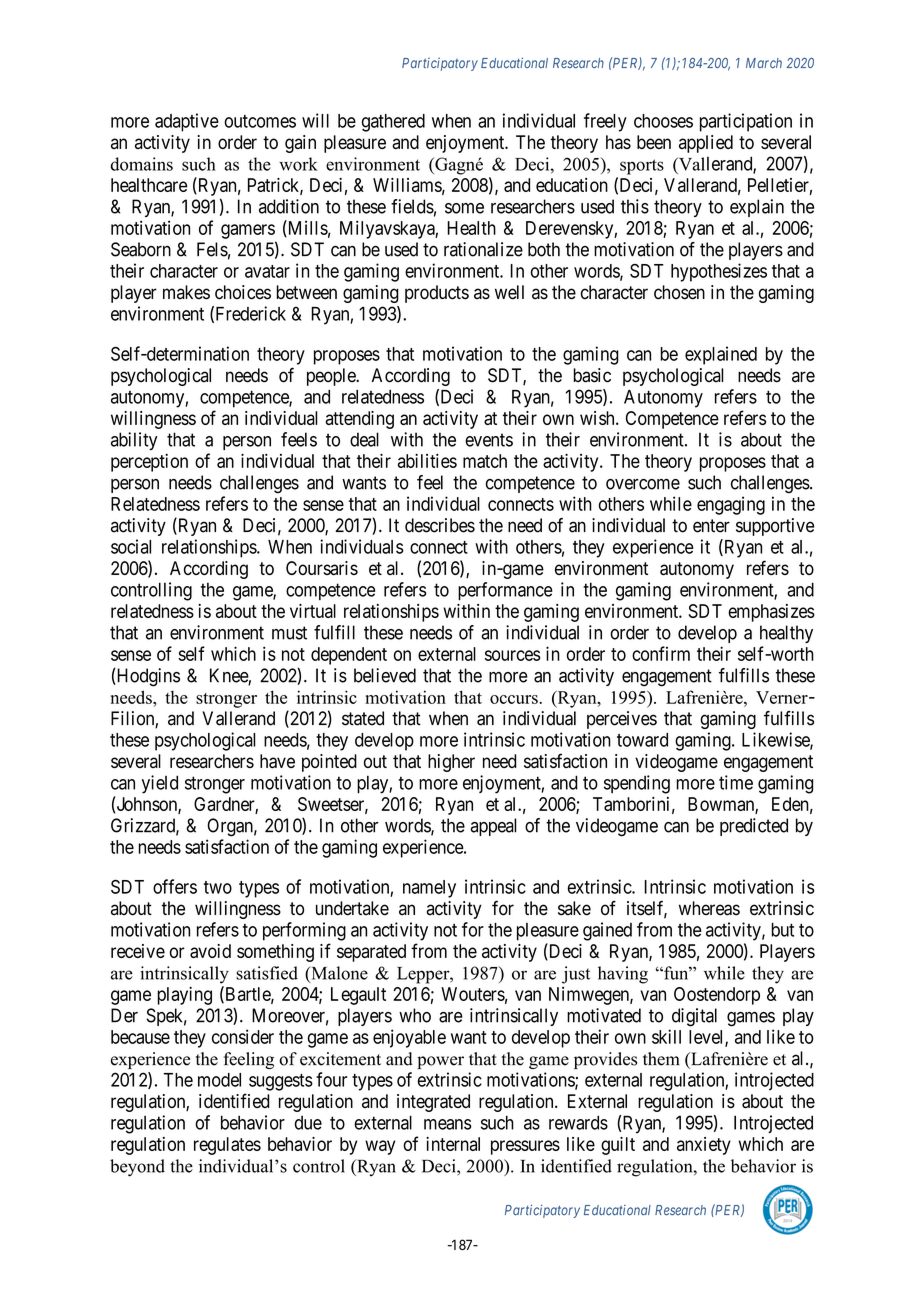 Image resolution: width=924 pixels, height=1308 pixels. I want to click on events, so click(489, 440).
